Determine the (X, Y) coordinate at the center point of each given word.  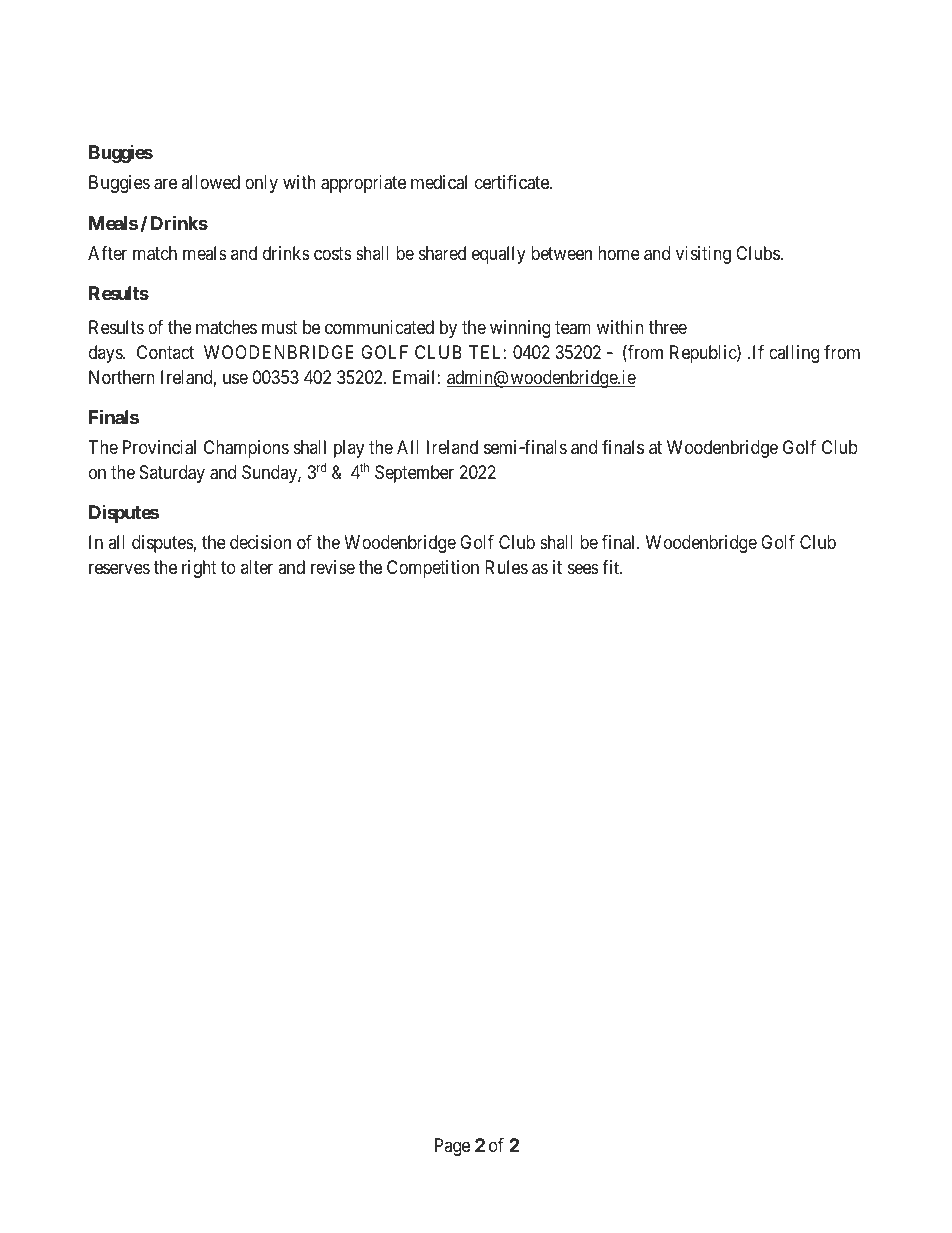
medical (439, 182)
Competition (433, 569)
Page (452, 1147)
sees (583, 568)
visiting (703, 255)
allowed (210, 182)
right (199, 569)
